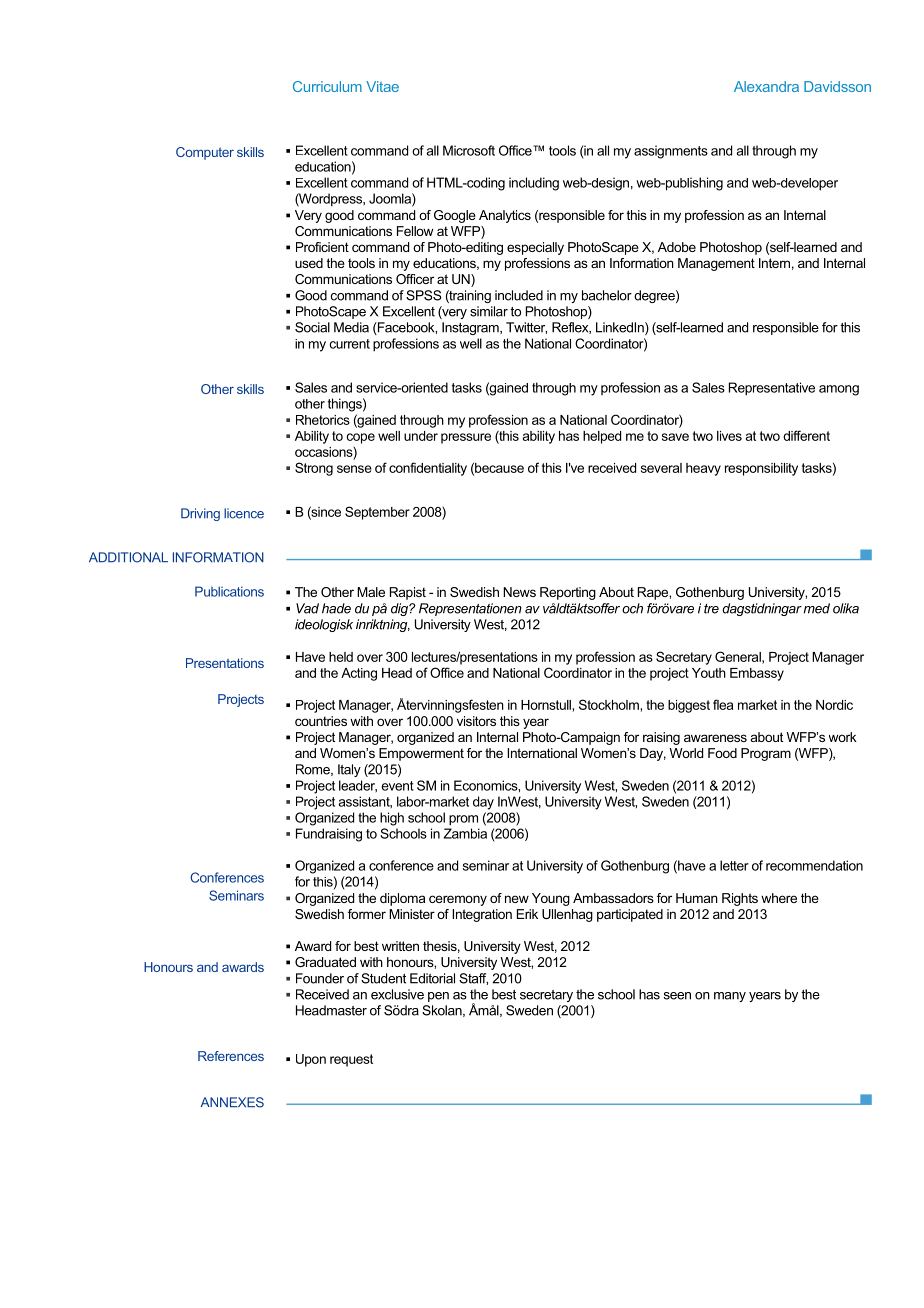 This screenshot has height=1308, width=924. What do you see at coordinates (519, 592) in the screenshot?
I see `News` at bounding box center [519, 592].
